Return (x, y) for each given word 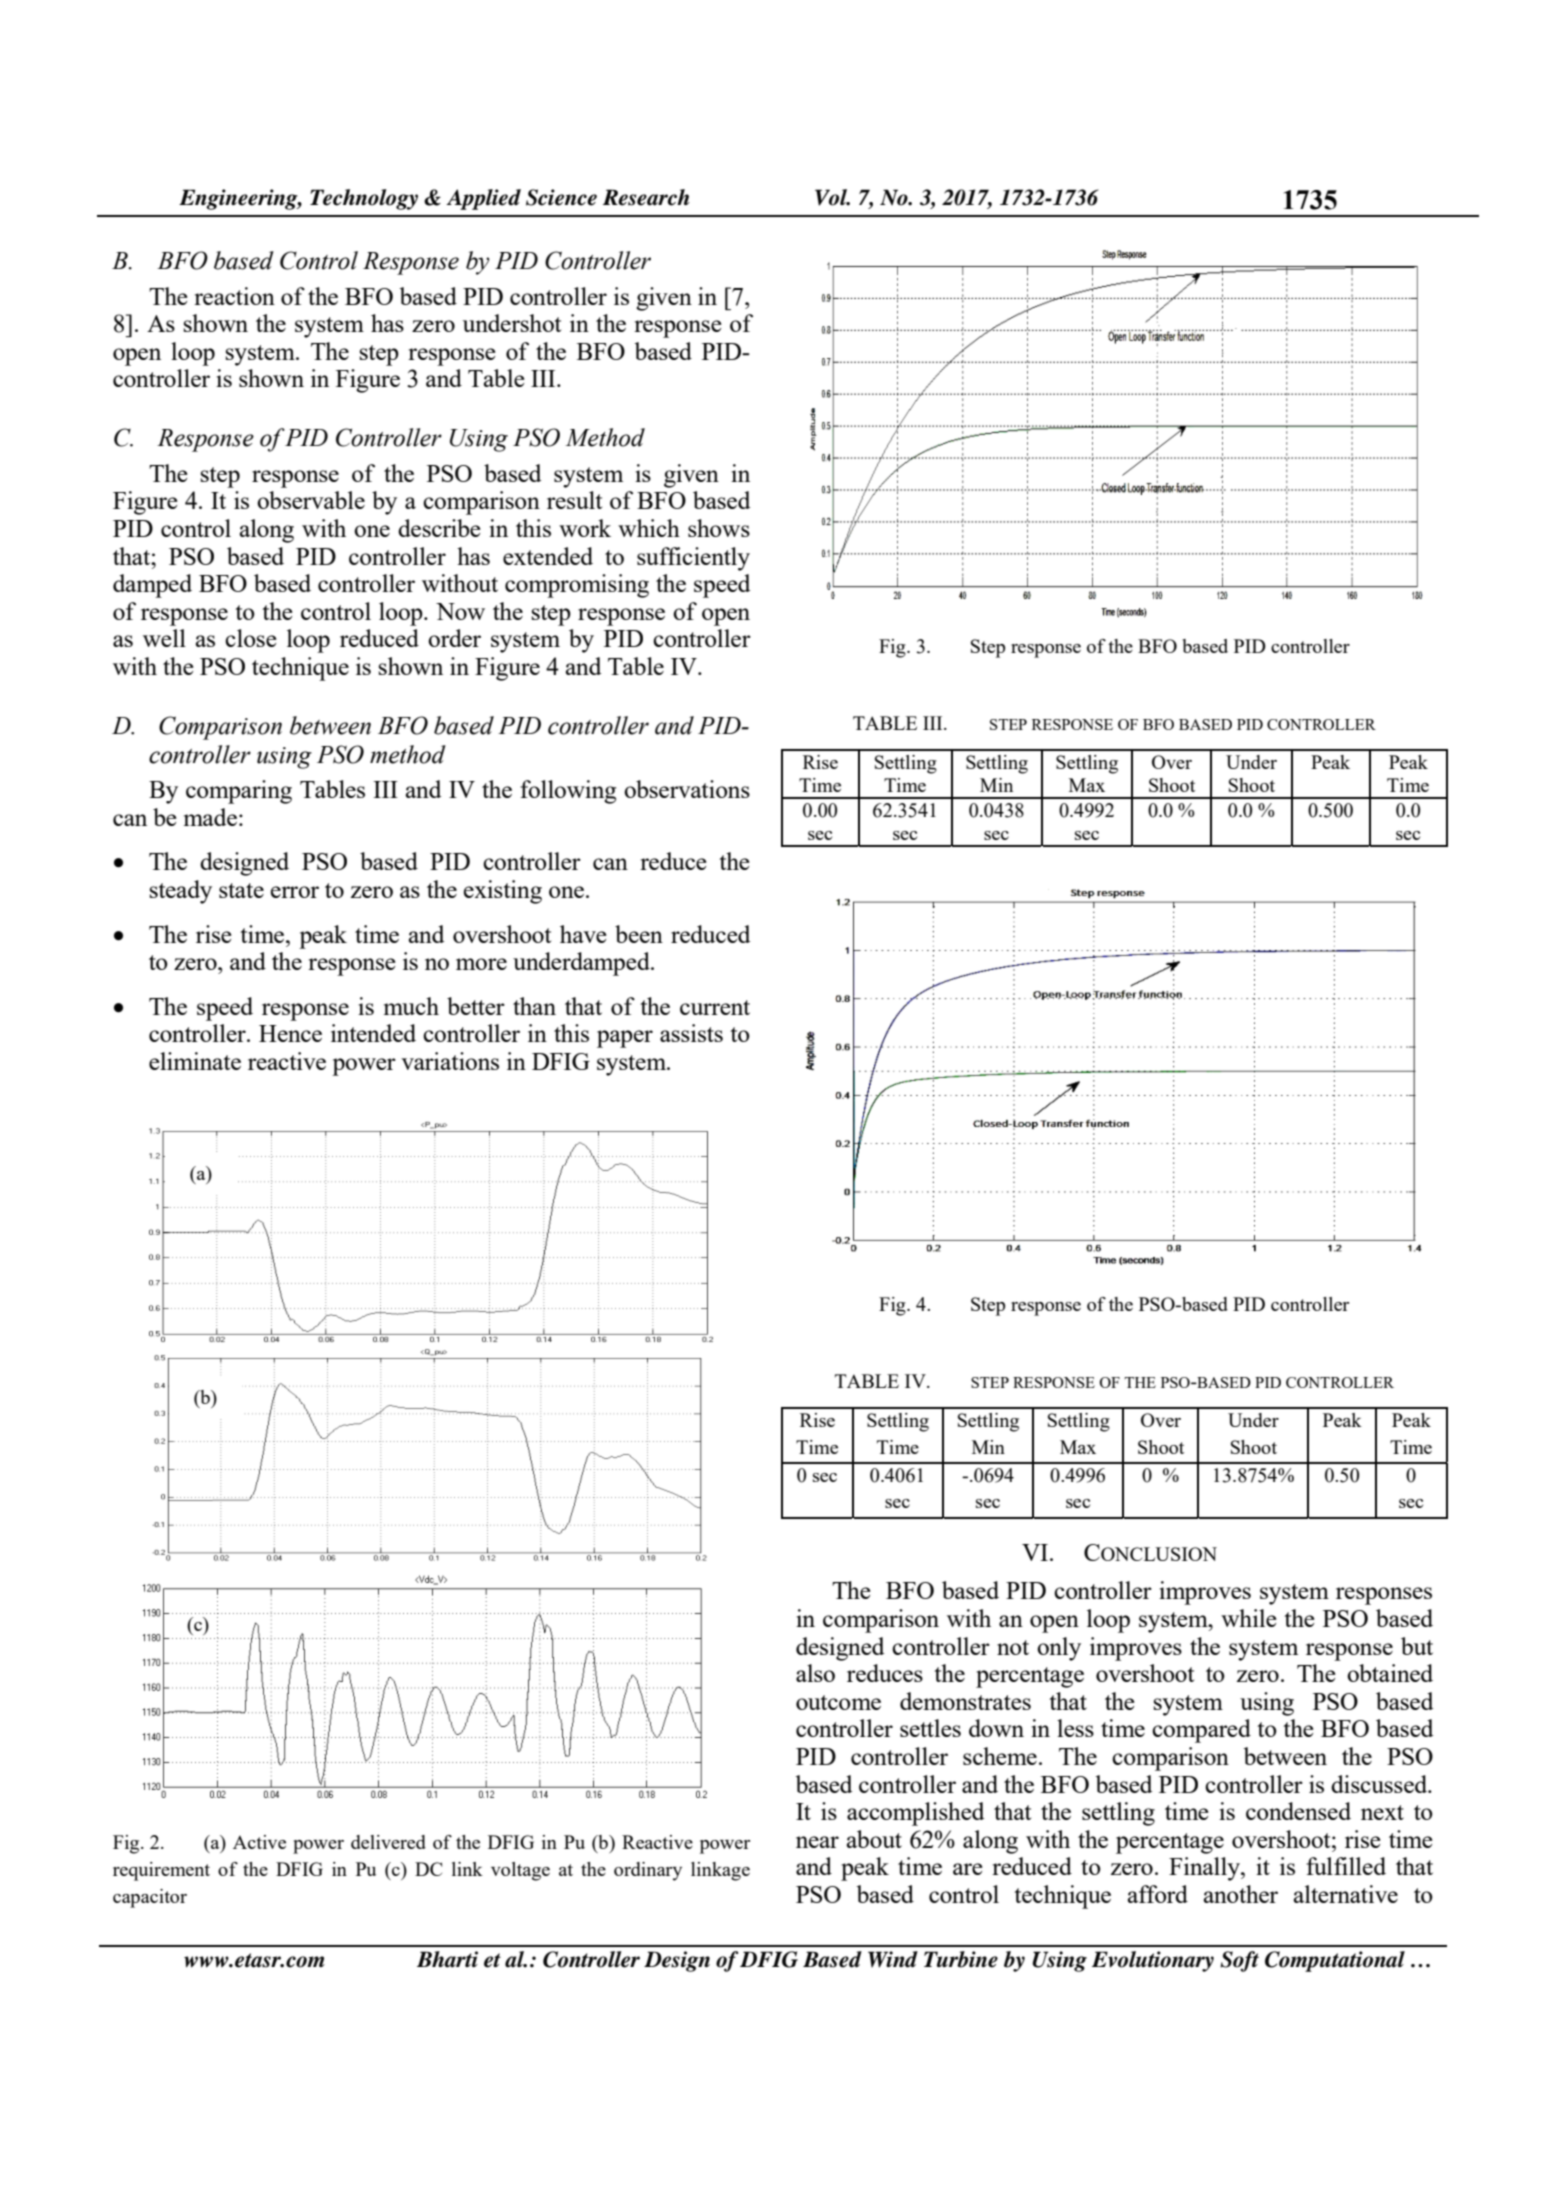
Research (646, 197)
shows (719, 528)
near (817, 1842)
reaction (234, 296)
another (1241, 1894)
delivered (388, 1842)
